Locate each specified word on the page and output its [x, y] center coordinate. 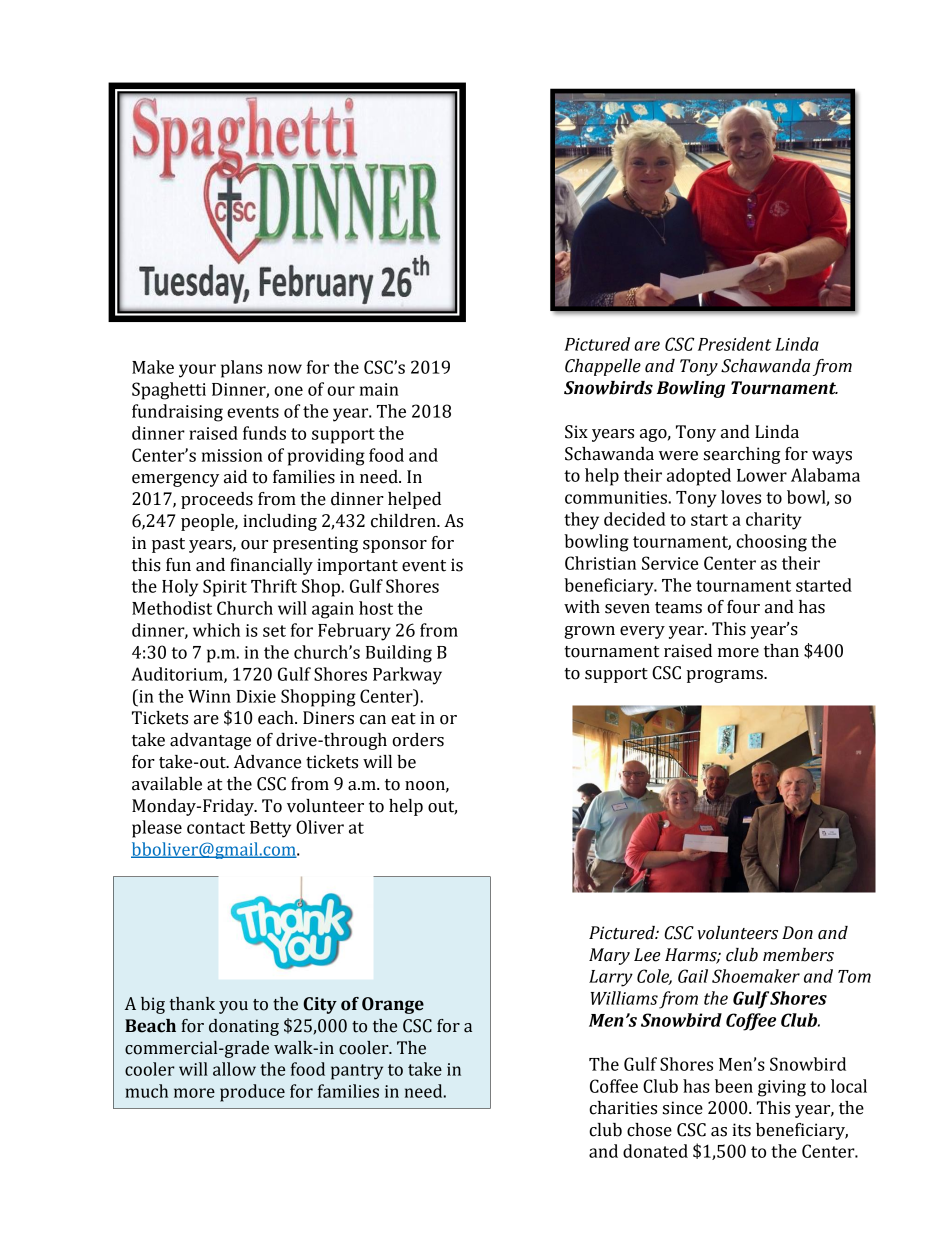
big [153, 1005]
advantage [210, 741]
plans [241, 369]
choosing [771, 543]
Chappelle [603, 367]
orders [418, 740]
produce [252, 1093]
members [798, 955]
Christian [600, 563]
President [735, 344]
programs [725, 676]
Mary [609, 956]
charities [623, 1108]
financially [271, 566]
